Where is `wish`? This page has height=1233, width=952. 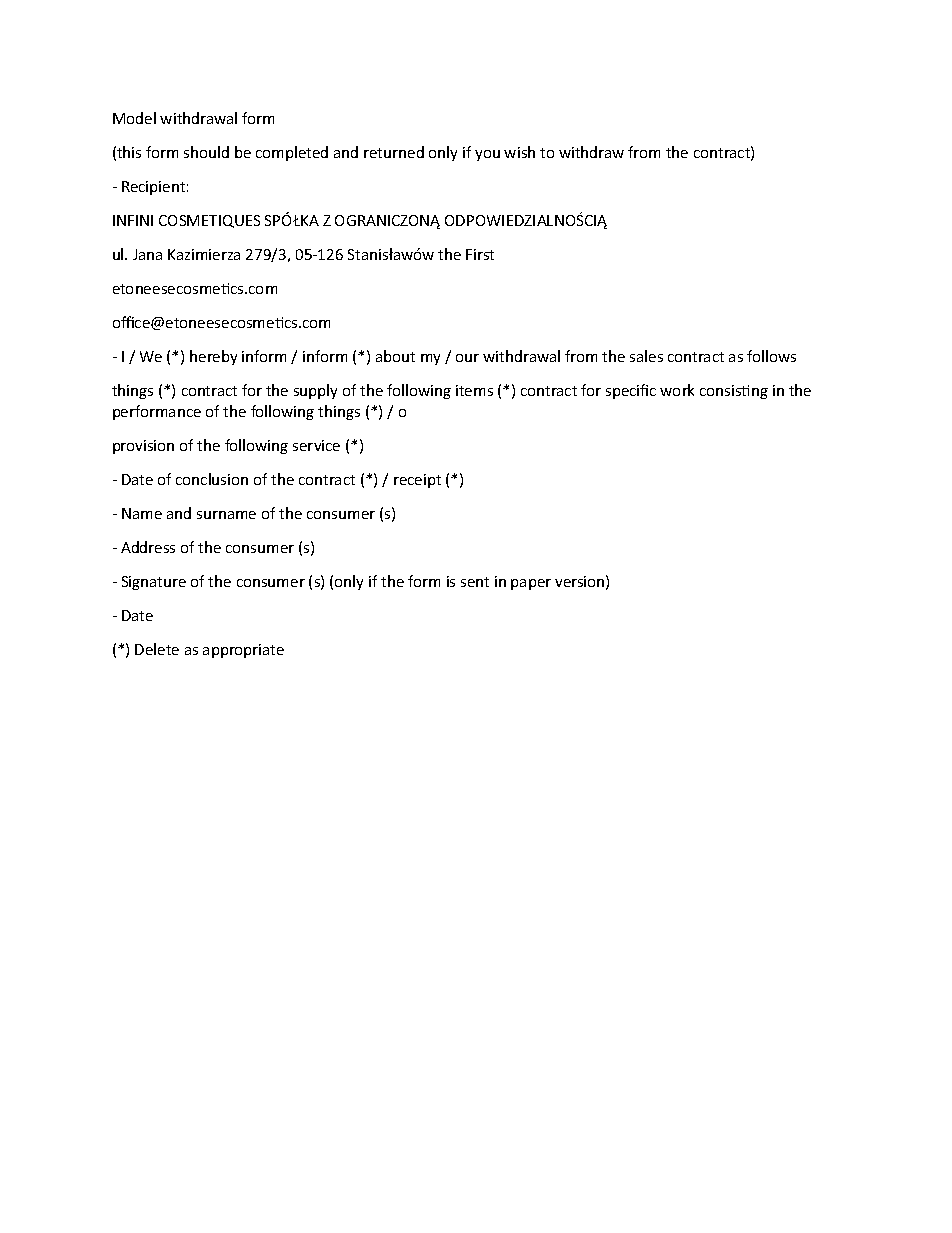 wish is located at coordinates (519, 152).
